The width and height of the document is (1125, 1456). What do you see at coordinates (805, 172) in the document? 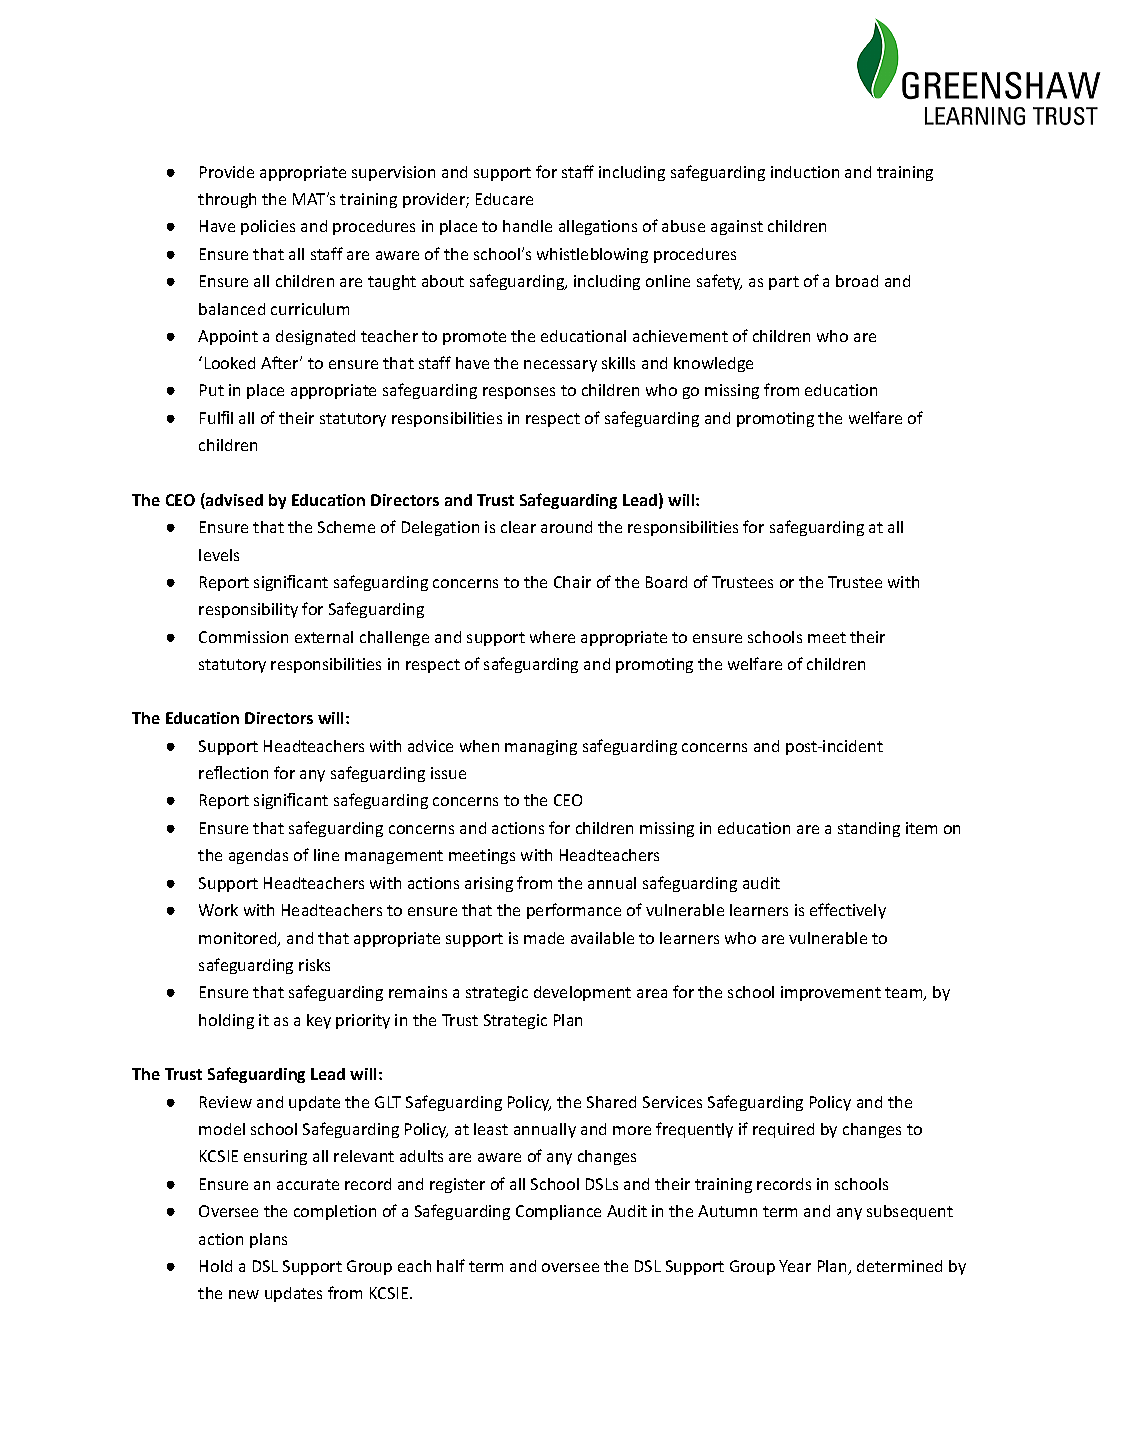
I see `induction` at bounding box center [805, 172].
